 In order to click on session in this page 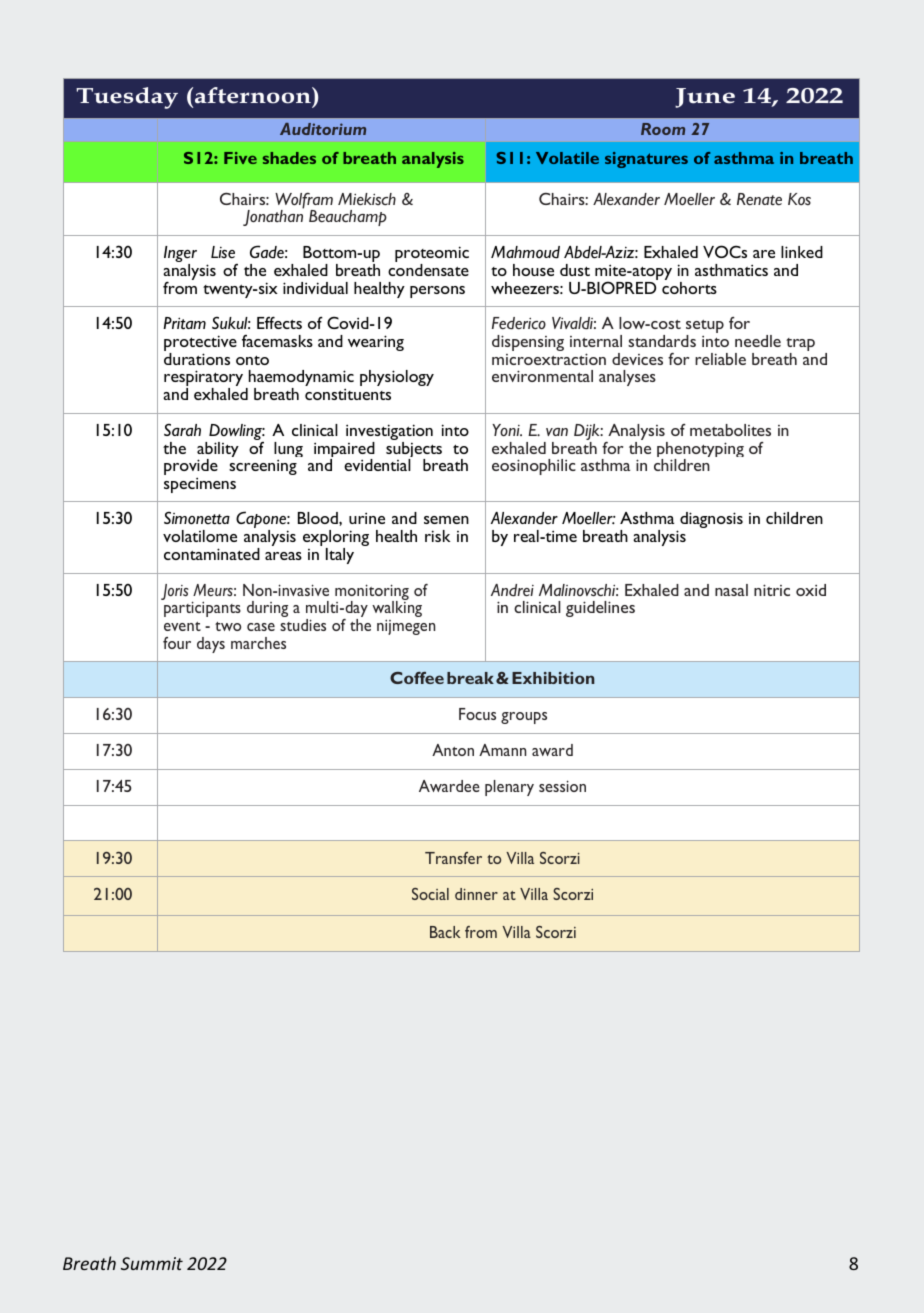, I will do `click(562, 786)`.
